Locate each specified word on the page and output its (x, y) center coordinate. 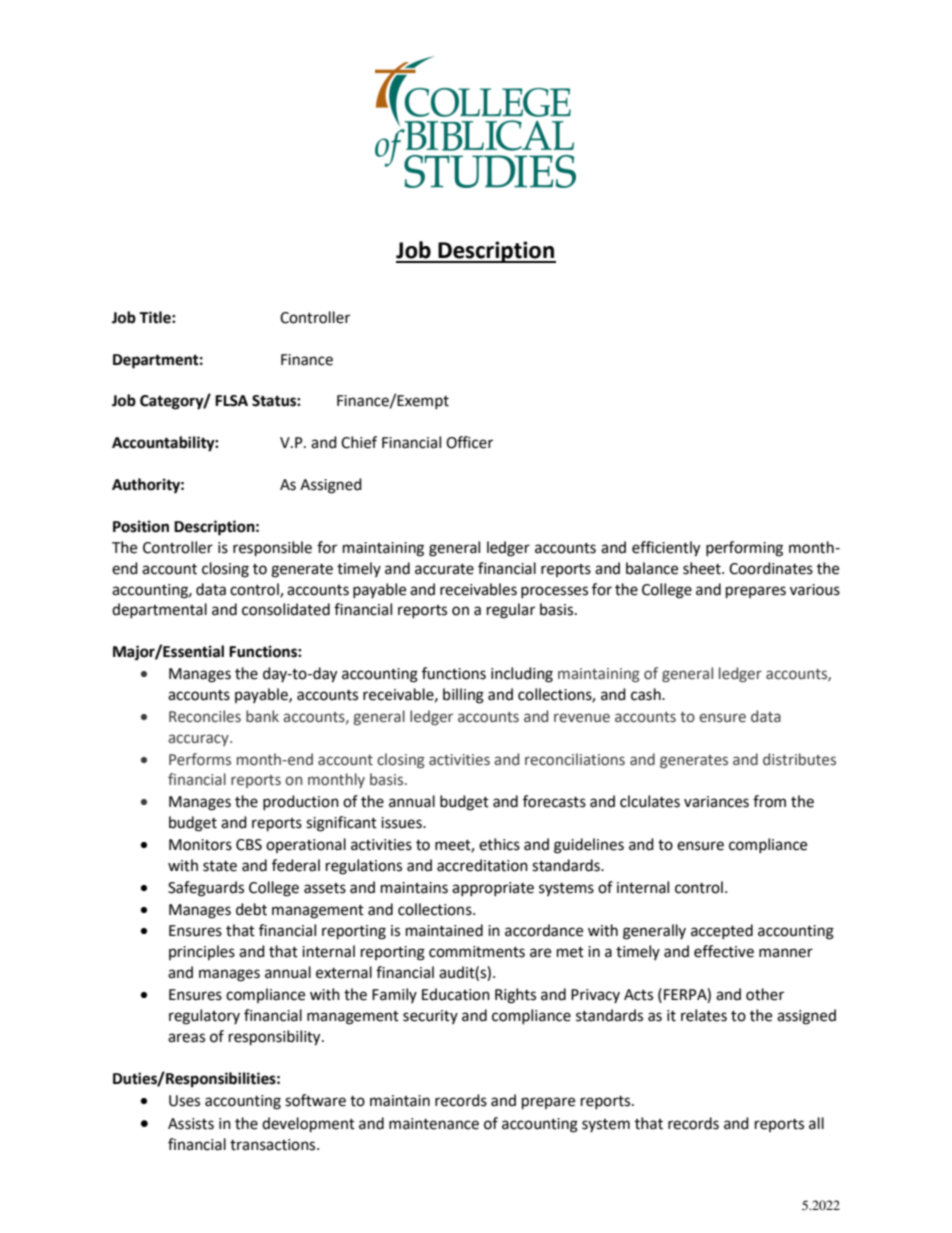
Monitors (200, 845)
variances (716, 802)
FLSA (231, 401)
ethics (499, 844)
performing (744, 549)
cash (647, 694)
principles (202, 952)
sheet (703, 568)
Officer (469, 442)
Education (456, 994)
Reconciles (205, 716)
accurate (444, 569)
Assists (191, 1124)
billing (463, 696)
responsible (272, 549)
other (765, 994)
